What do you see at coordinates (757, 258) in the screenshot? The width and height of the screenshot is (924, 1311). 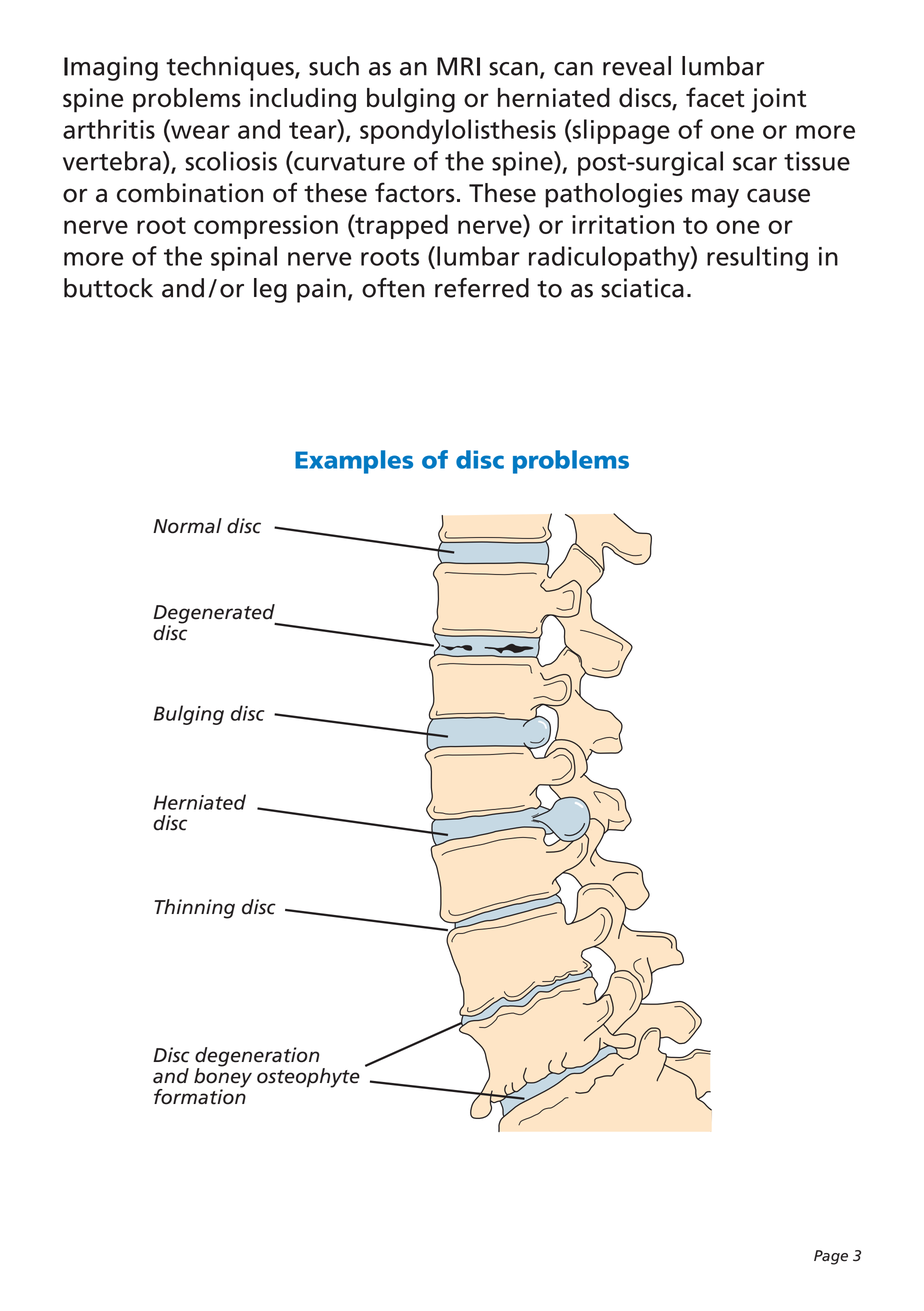 I see `resulting` at bounding box center [757, 258].
